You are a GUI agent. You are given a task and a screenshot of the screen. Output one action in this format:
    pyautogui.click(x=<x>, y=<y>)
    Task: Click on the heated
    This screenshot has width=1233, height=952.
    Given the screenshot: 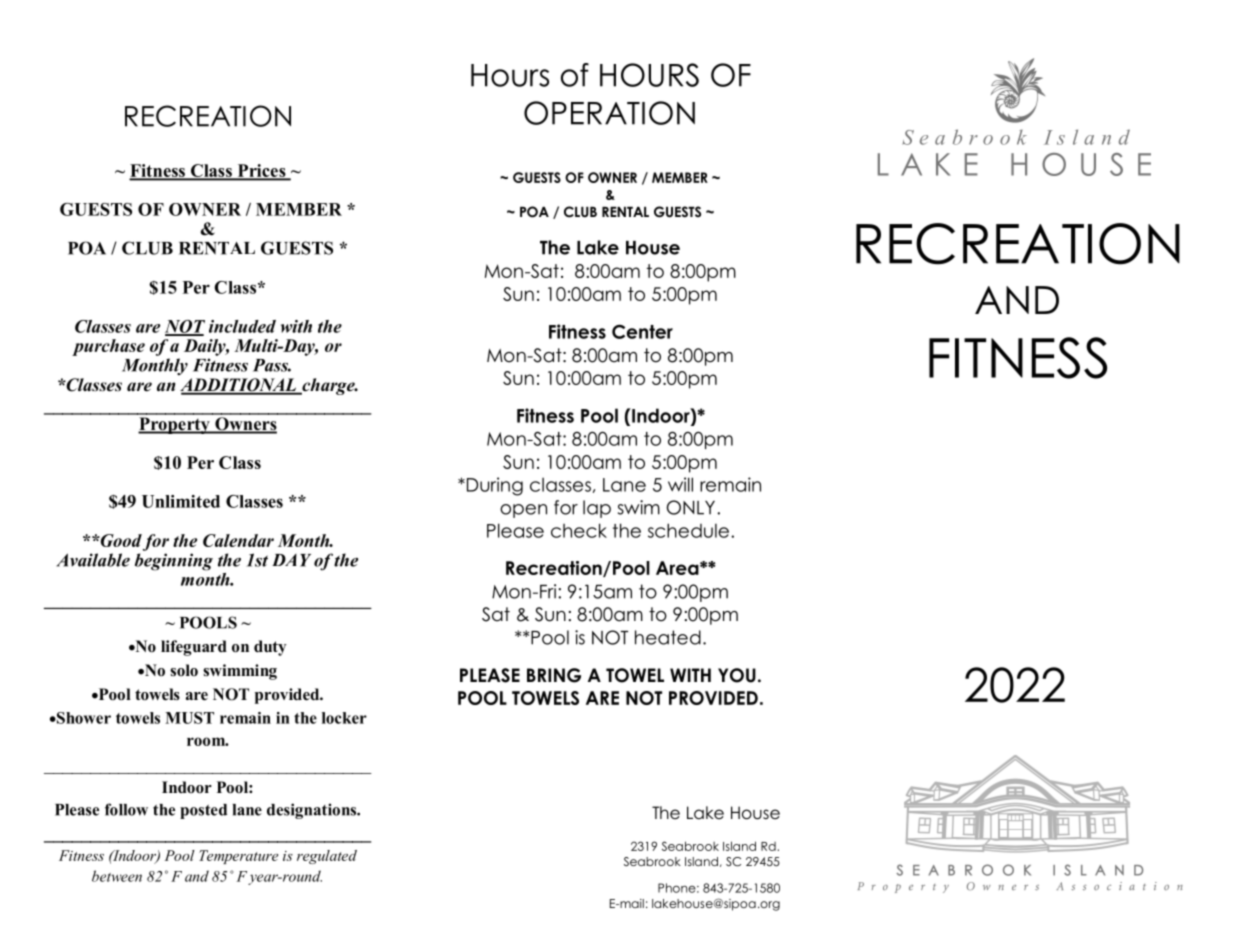 What is the action you would take?
    pyautogui.click(x=668, y=637)
